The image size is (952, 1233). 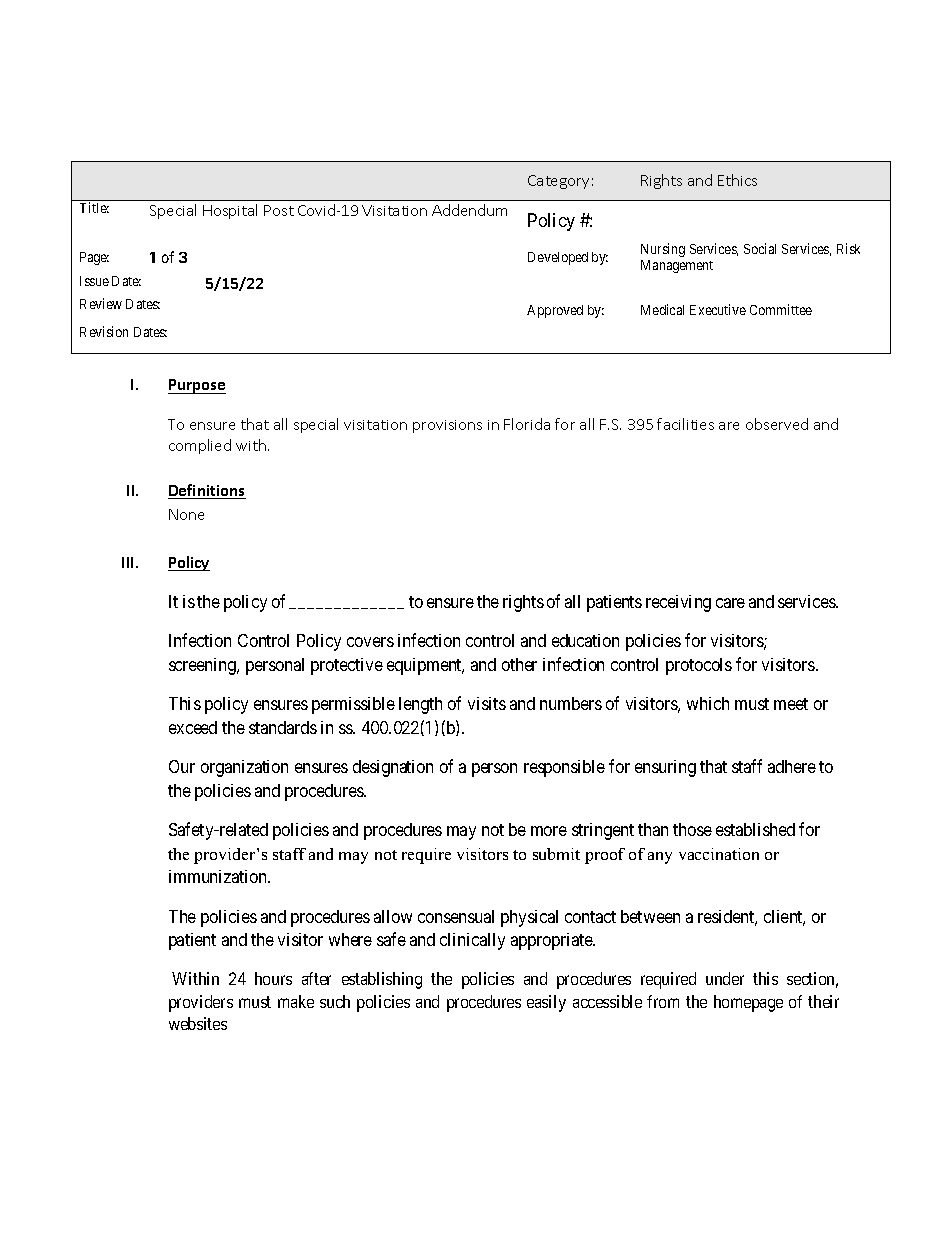 What do you see at coordinates (737, 180) in the screenshot?
I see `Ethics` at bounding box center [737, 180].
